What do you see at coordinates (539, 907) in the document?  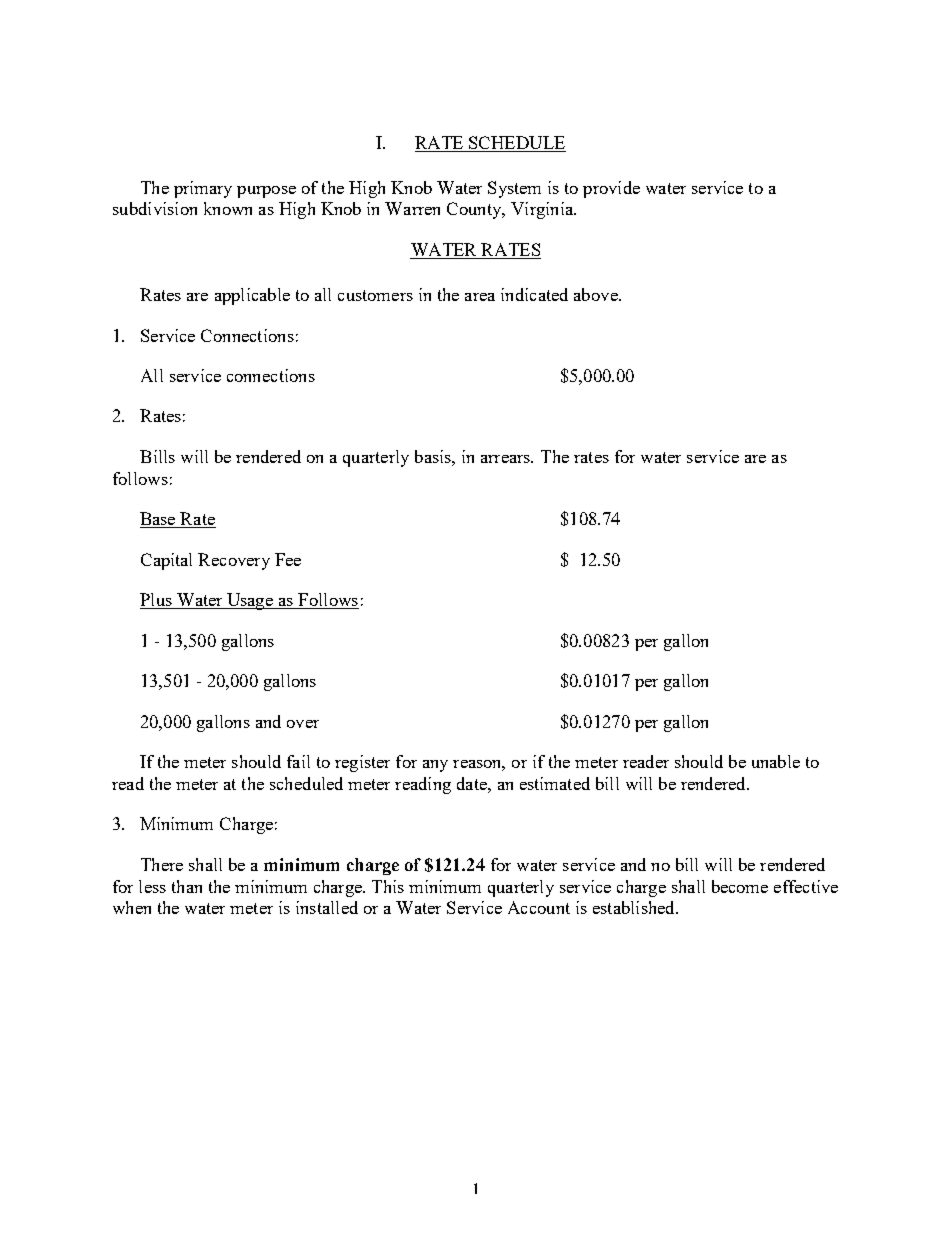 I see `Account` at bounding box center [539, 907].
